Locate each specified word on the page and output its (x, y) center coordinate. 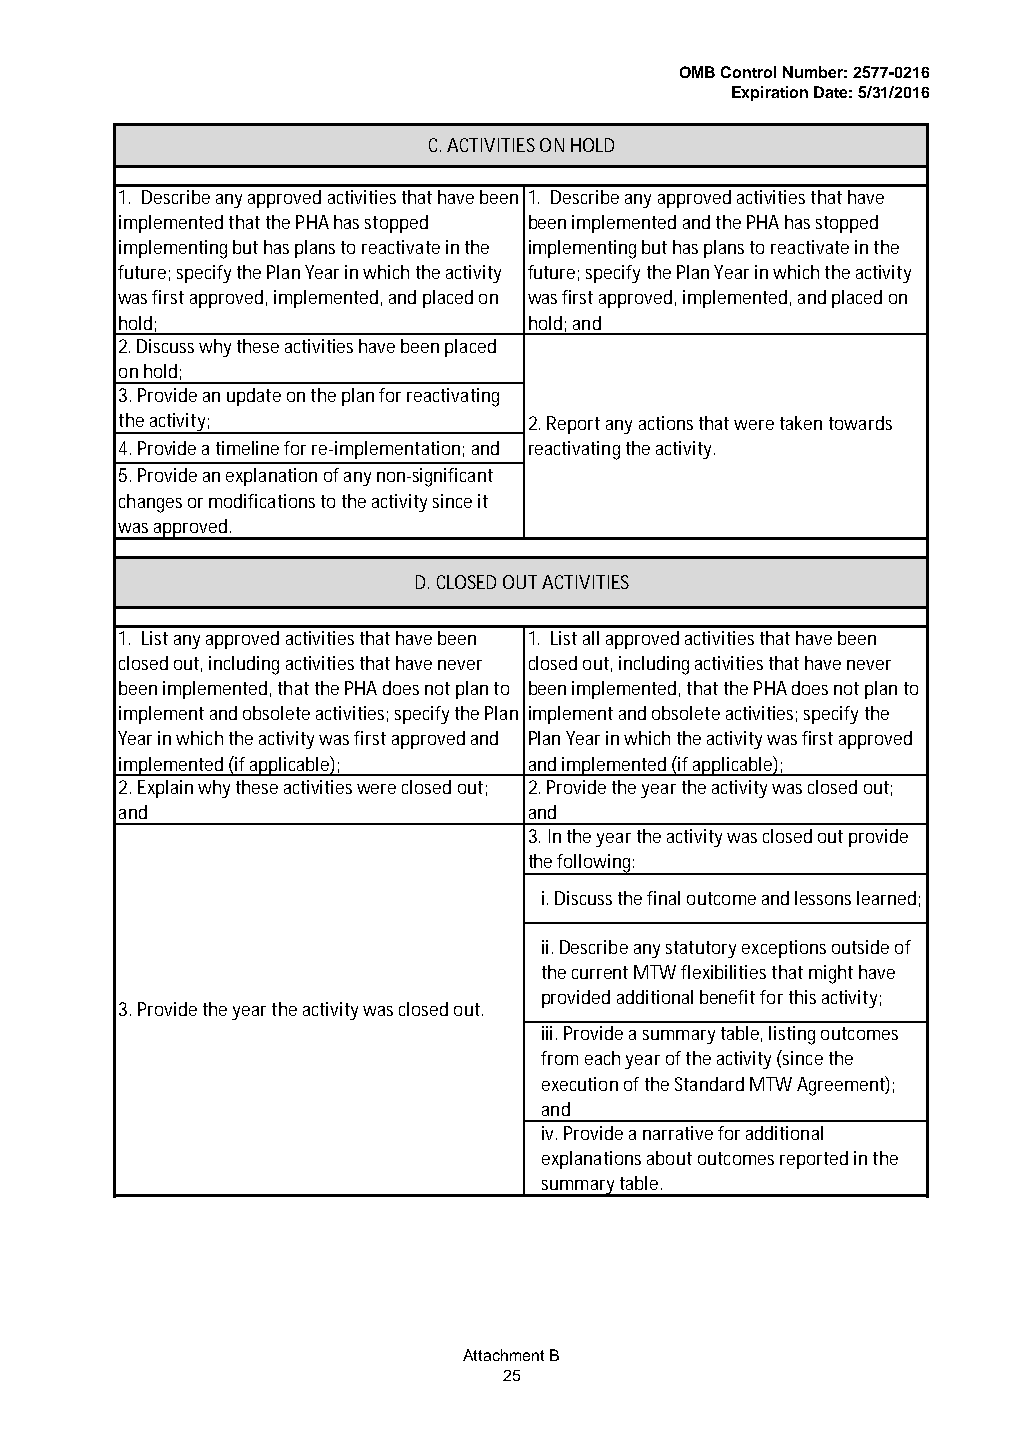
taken (801, 423)
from (559, 1058)
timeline (247, 448)
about (669, 1158)
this (802, 997)
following (594, 864)
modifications (262, 501)
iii (547, 1033)
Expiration (770, 93)
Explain (165, 789)
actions (666, 423)
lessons (823, 898)
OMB (697, 72)
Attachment (503, 1355)
